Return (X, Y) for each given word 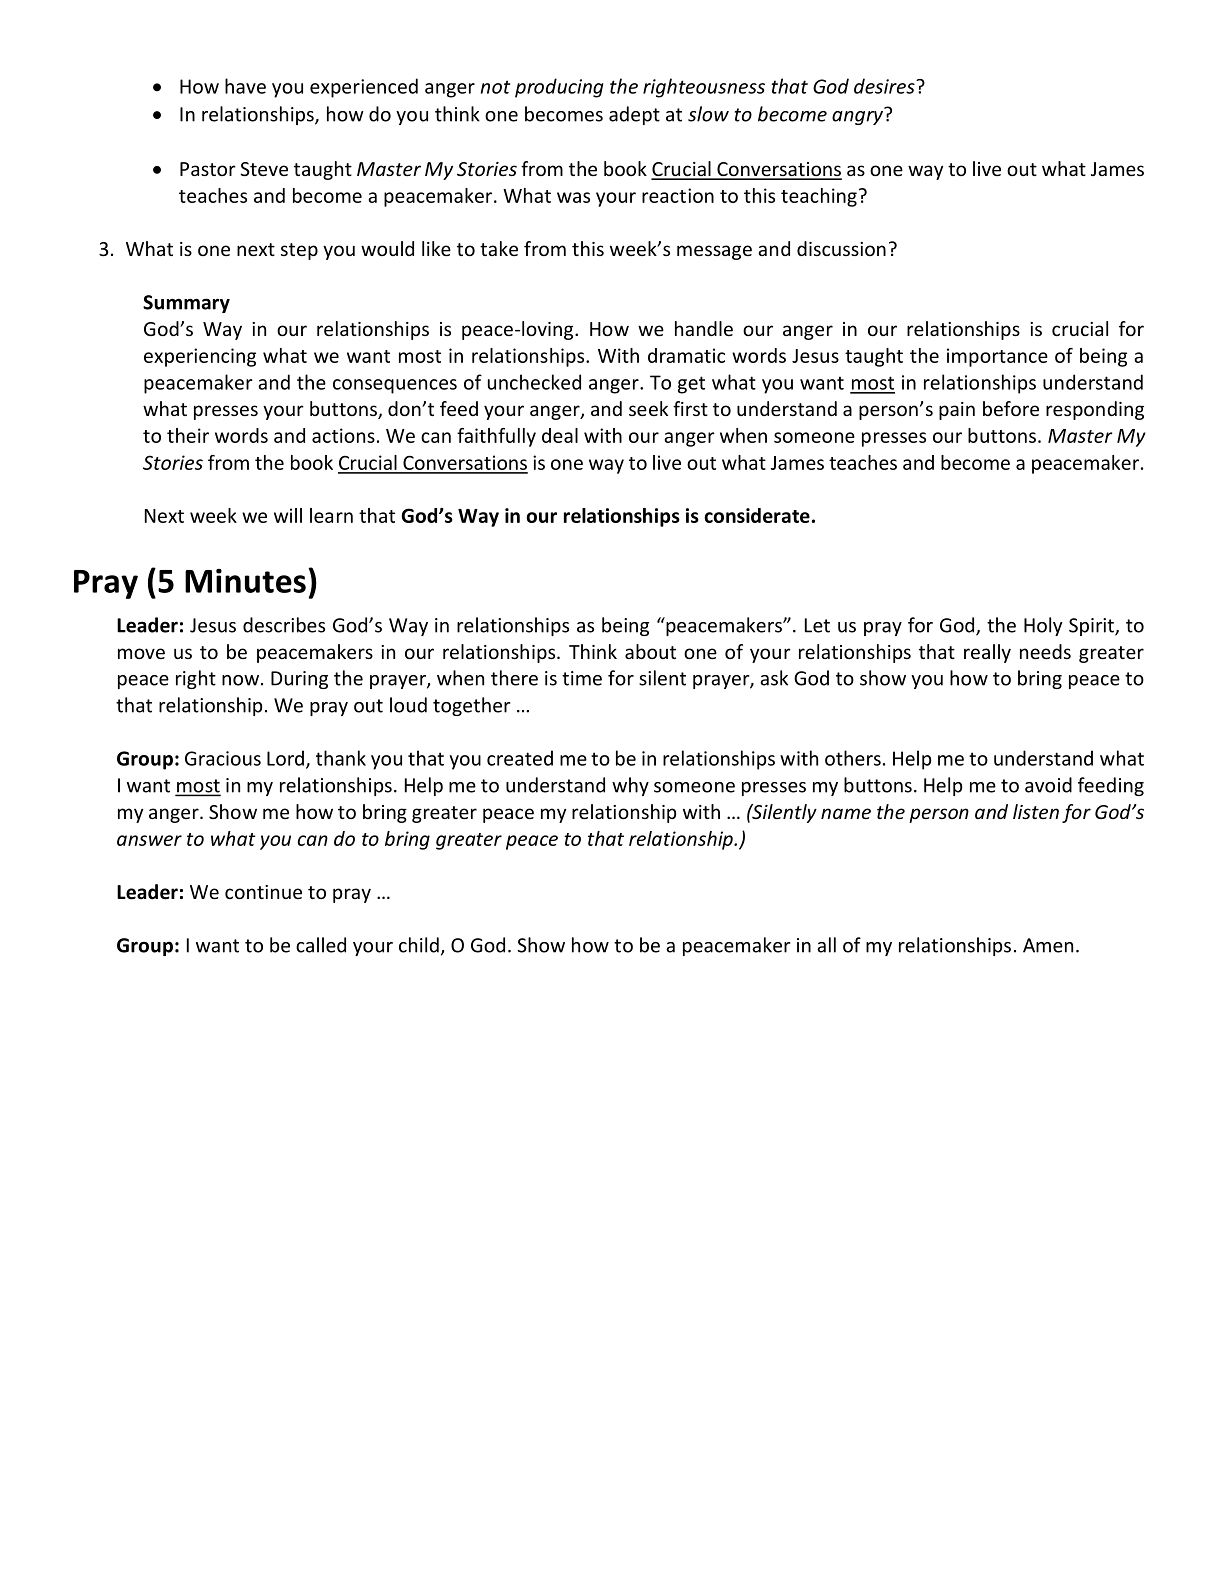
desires (885, 86)
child (419, 945)
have (245, 86)
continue (263, 892)
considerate (757, 515)
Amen (1048, 945)
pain (957, 411)
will (288, 515)
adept (634, 115)
